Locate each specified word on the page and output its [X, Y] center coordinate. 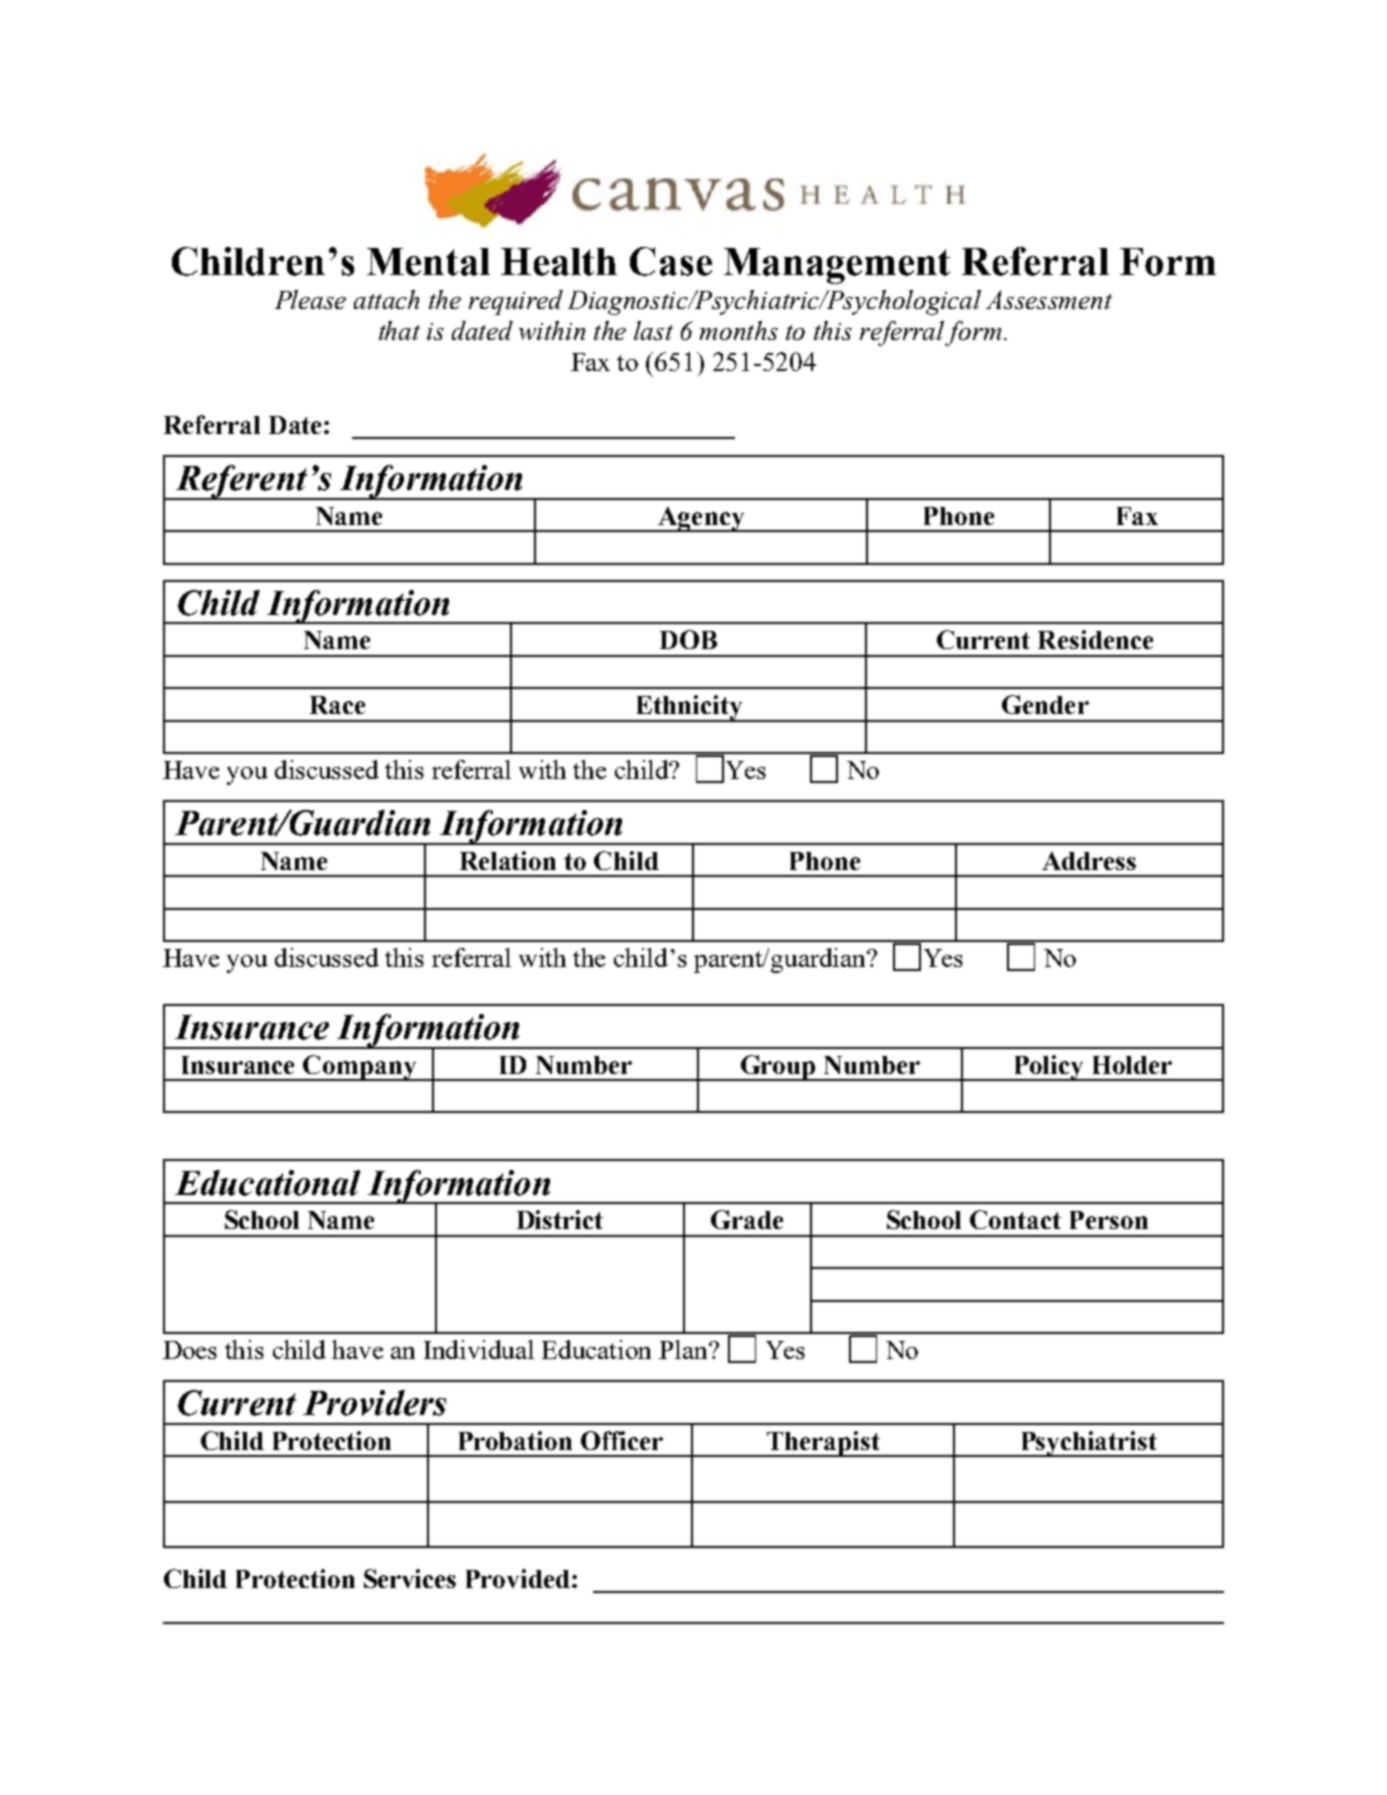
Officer [622, 1440]
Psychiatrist [1089, 1444]
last [653, 330]
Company [360, 1068]
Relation [508, 860]
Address [1089, 861]
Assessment [1049, 299]
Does [190, 1350]
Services [410, 1578]
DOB [688, 639]
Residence [1095, 639]
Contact [1015, 1219]
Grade [747, 1219]
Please [310, 299]
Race [337, 705]
